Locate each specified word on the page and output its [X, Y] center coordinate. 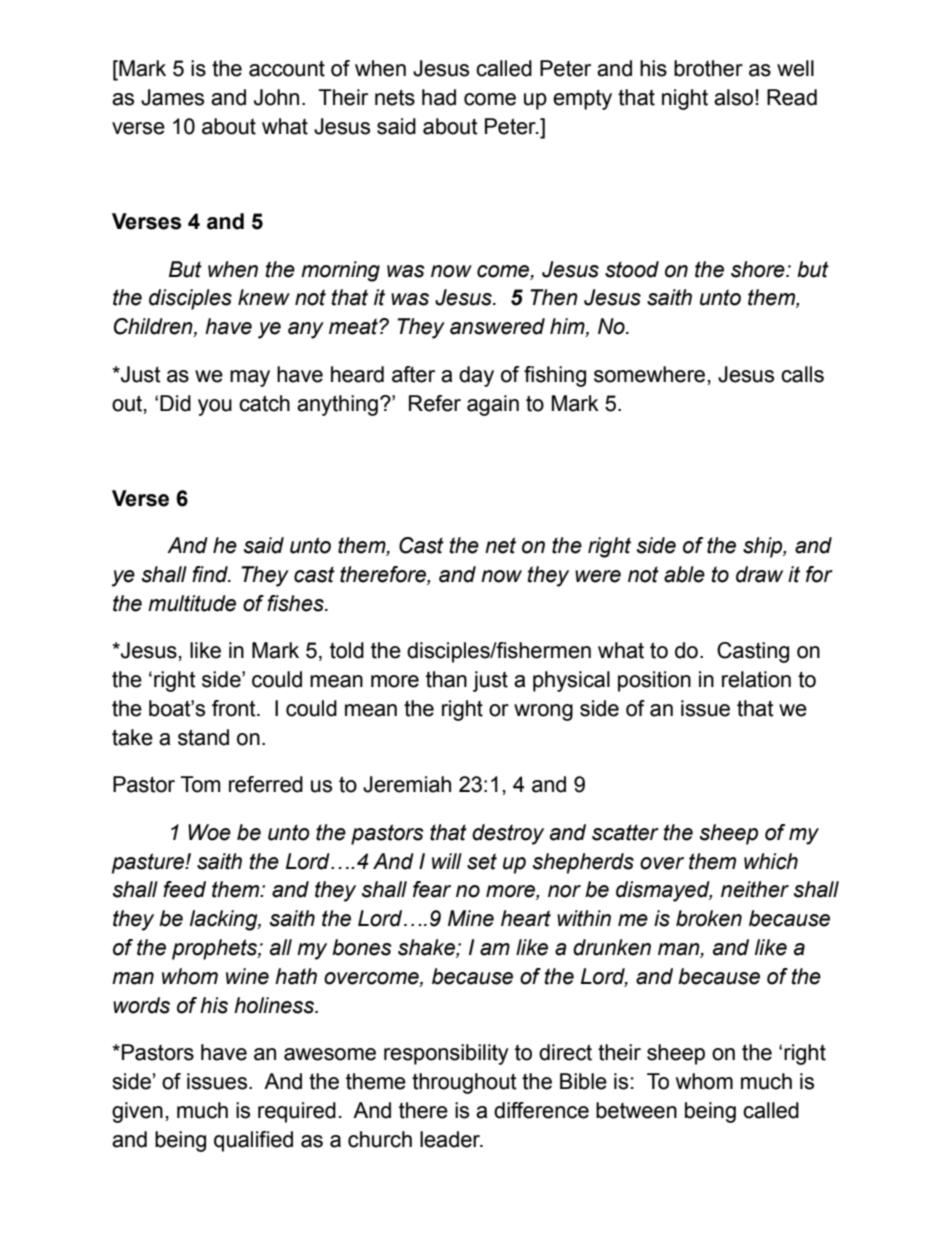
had [439, 97]
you [215, 407]
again [493, 405]
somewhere [649, 374]
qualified [253, 1141]
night [685, 99]
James [172, 97]
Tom [200, 784]
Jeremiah [407, 784]
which [771, 861]
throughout [464, 1083]
